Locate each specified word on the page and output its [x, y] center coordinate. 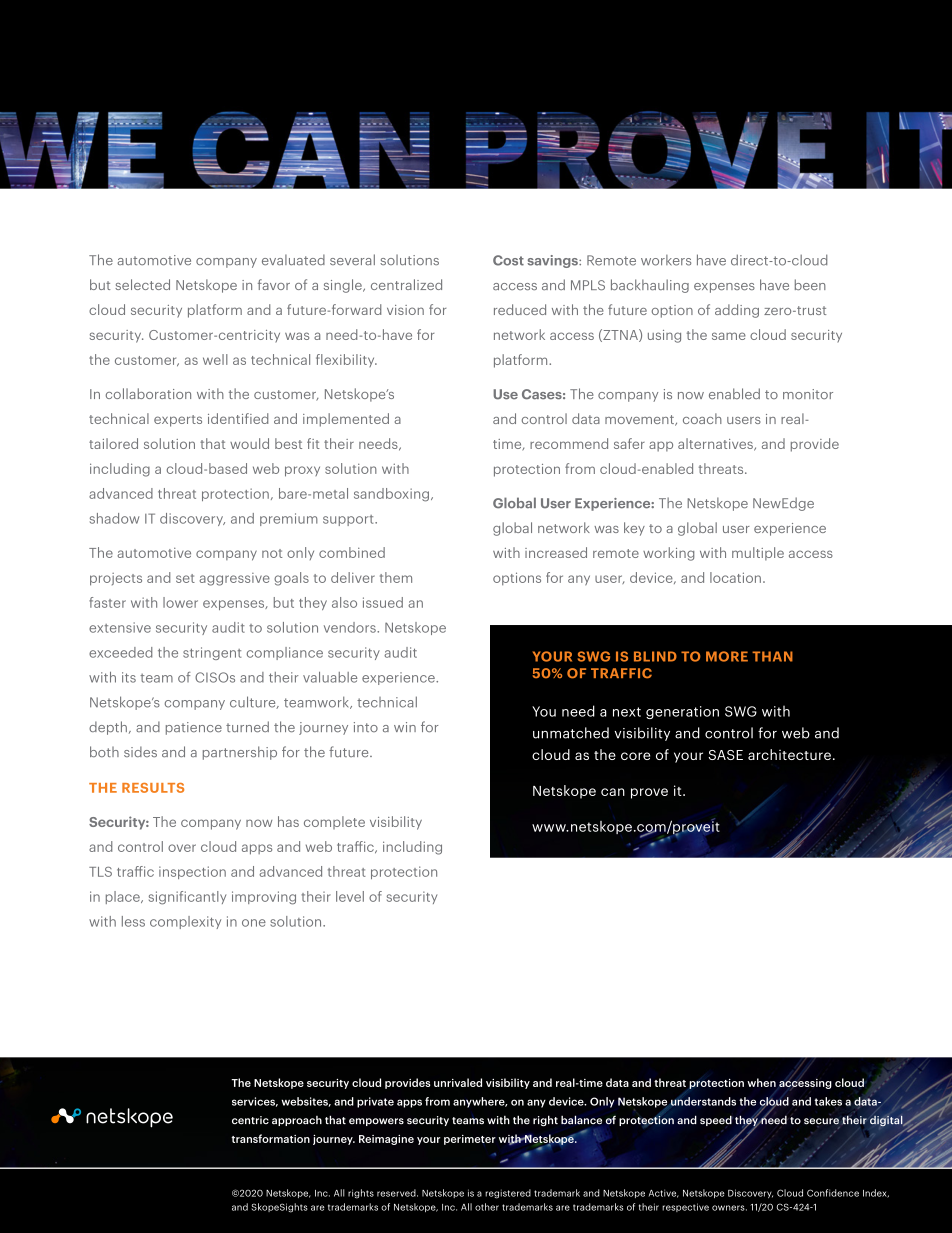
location [735, 577]
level [350, 896]
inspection [192, 872]
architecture [789, 754]
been [810, 284]
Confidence [833, 1193]
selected [142, 284]
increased [556, 552]
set [185, 578]
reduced [520, 309]
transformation [270, 1138]
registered [508, 1194]
